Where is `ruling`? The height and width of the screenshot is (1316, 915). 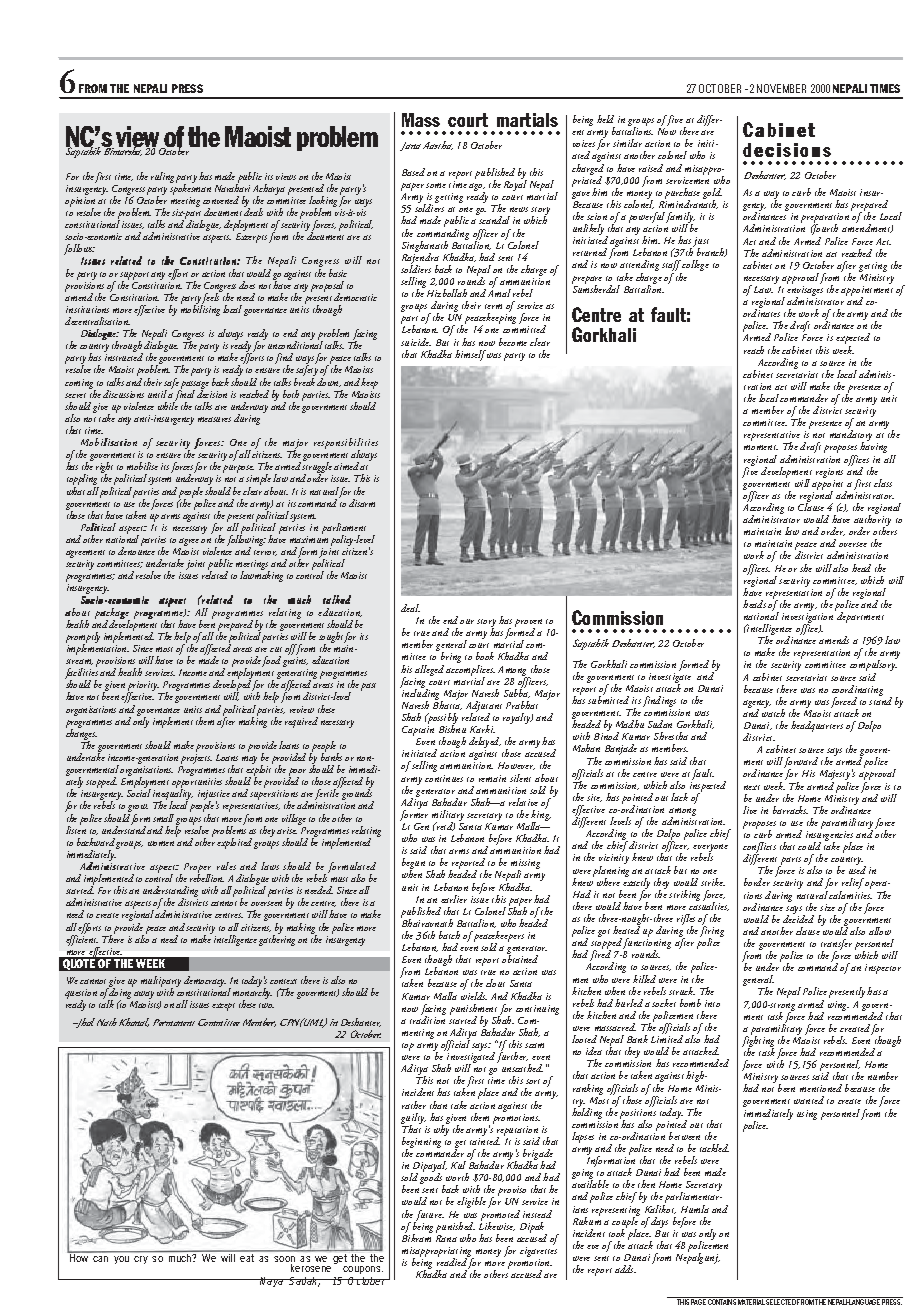
ruling is located at coordinates (162, 177).
